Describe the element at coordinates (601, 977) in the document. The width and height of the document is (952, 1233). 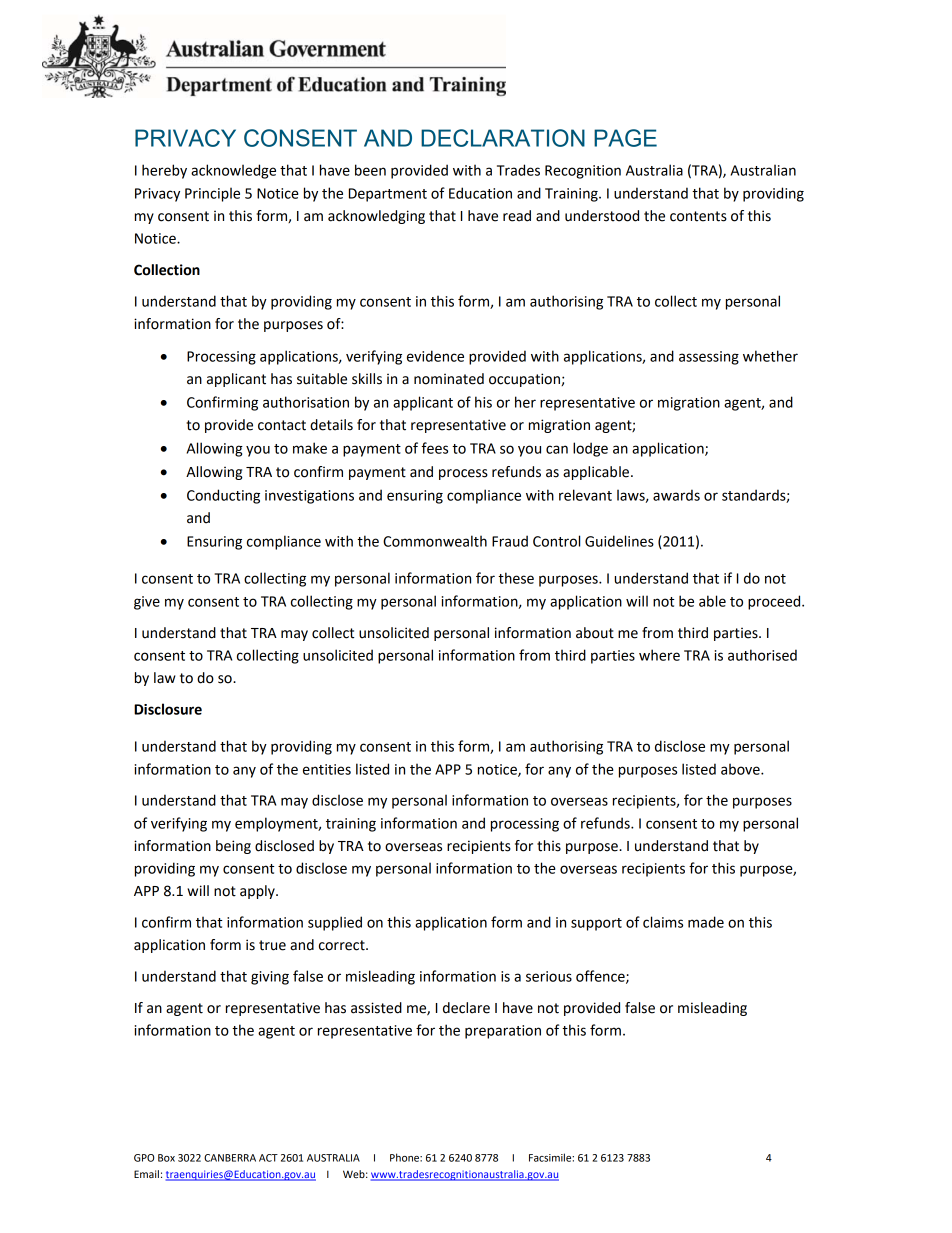
I see `offence` at that location.
